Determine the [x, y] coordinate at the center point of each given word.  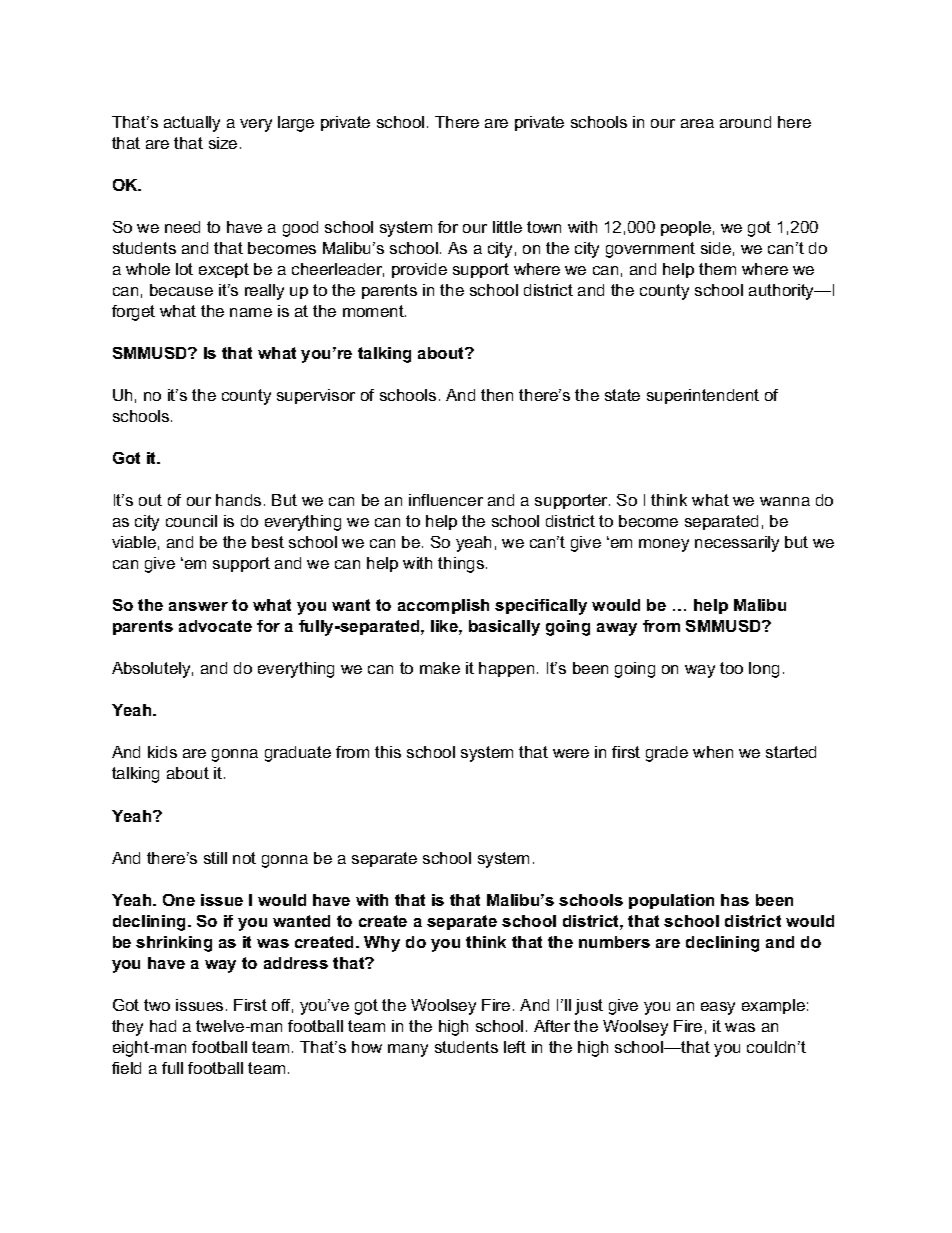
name [251, 312]
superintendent [703, 396]
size [223, 143]
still [215, 858]
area [697, 123]
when [713, 752]
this [388, 752]
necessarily [737, 544]
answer [198, 606]
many [408, 1050]
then [497, 395]
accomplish [443, 606]
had [163, 1026]
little [507, 227]
